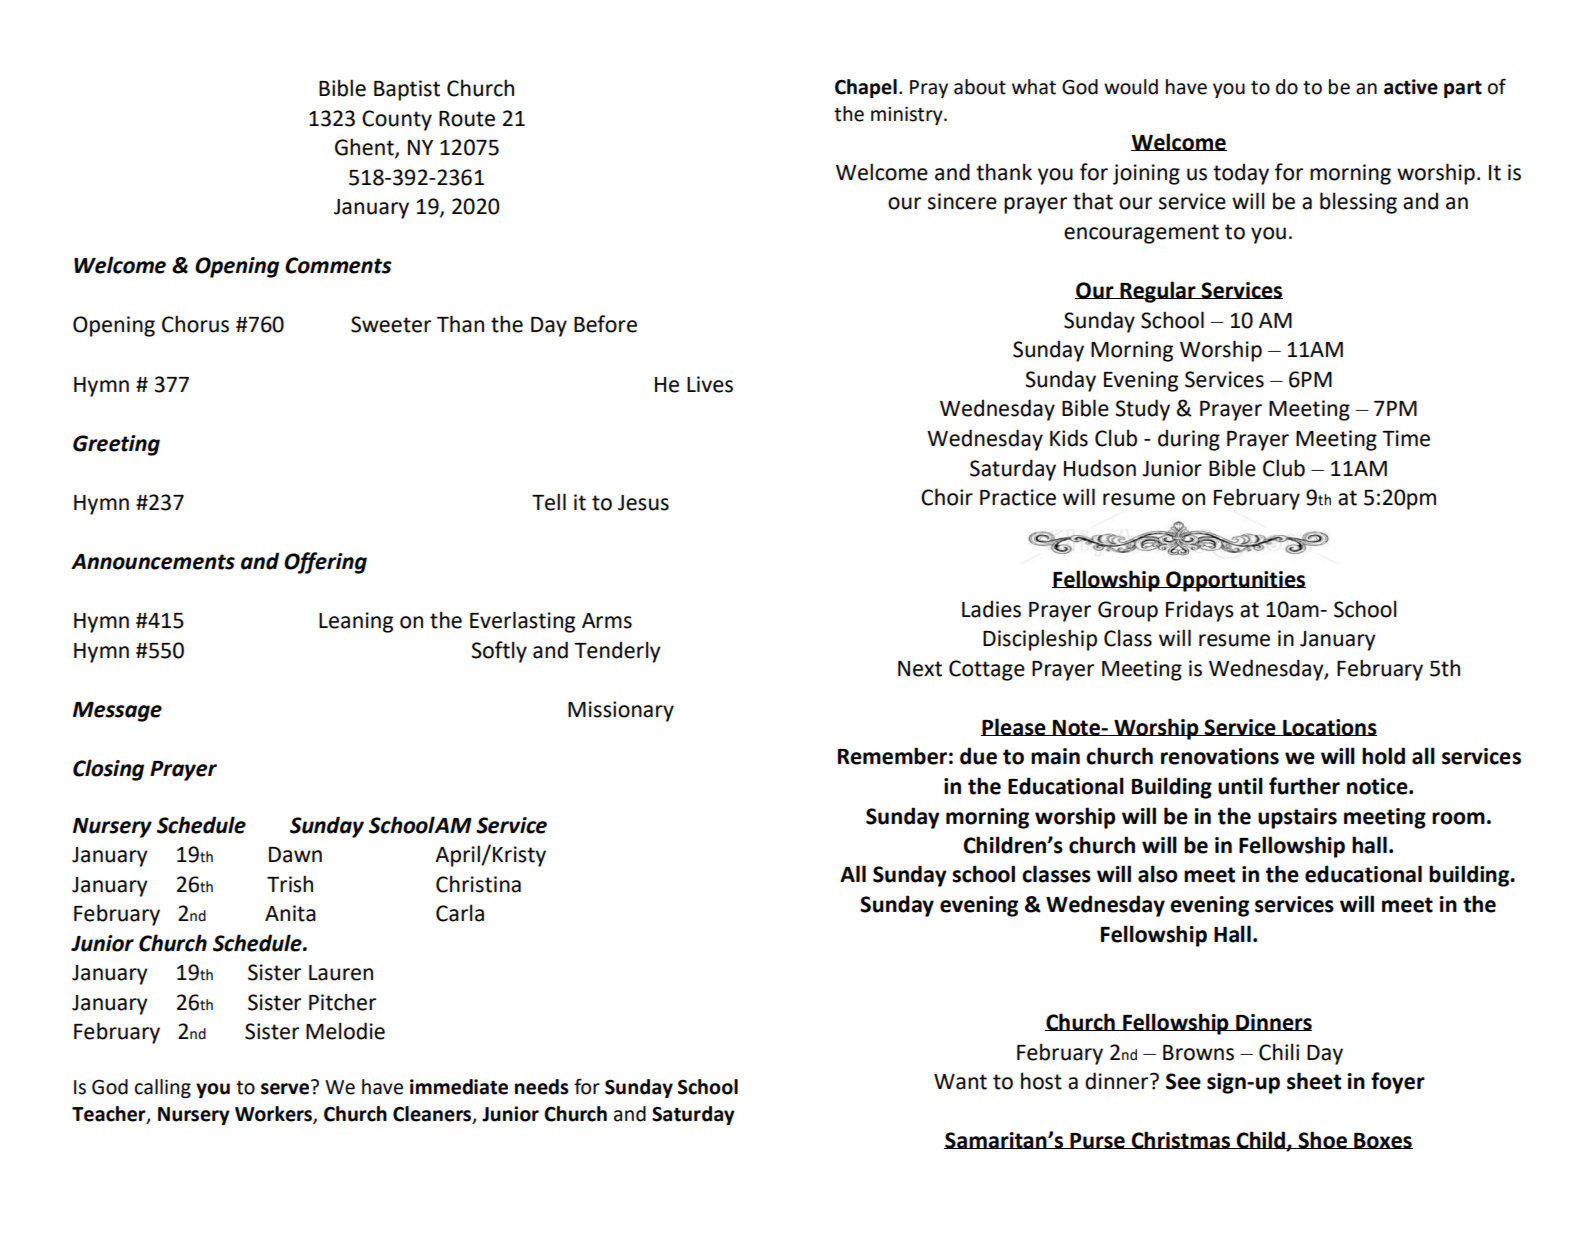 The height and width of the page is (1234, 1596). What do you see at coordinates (1235, 581) in the page?
I see `Opportunities` at bounding box center [1235, 581].
